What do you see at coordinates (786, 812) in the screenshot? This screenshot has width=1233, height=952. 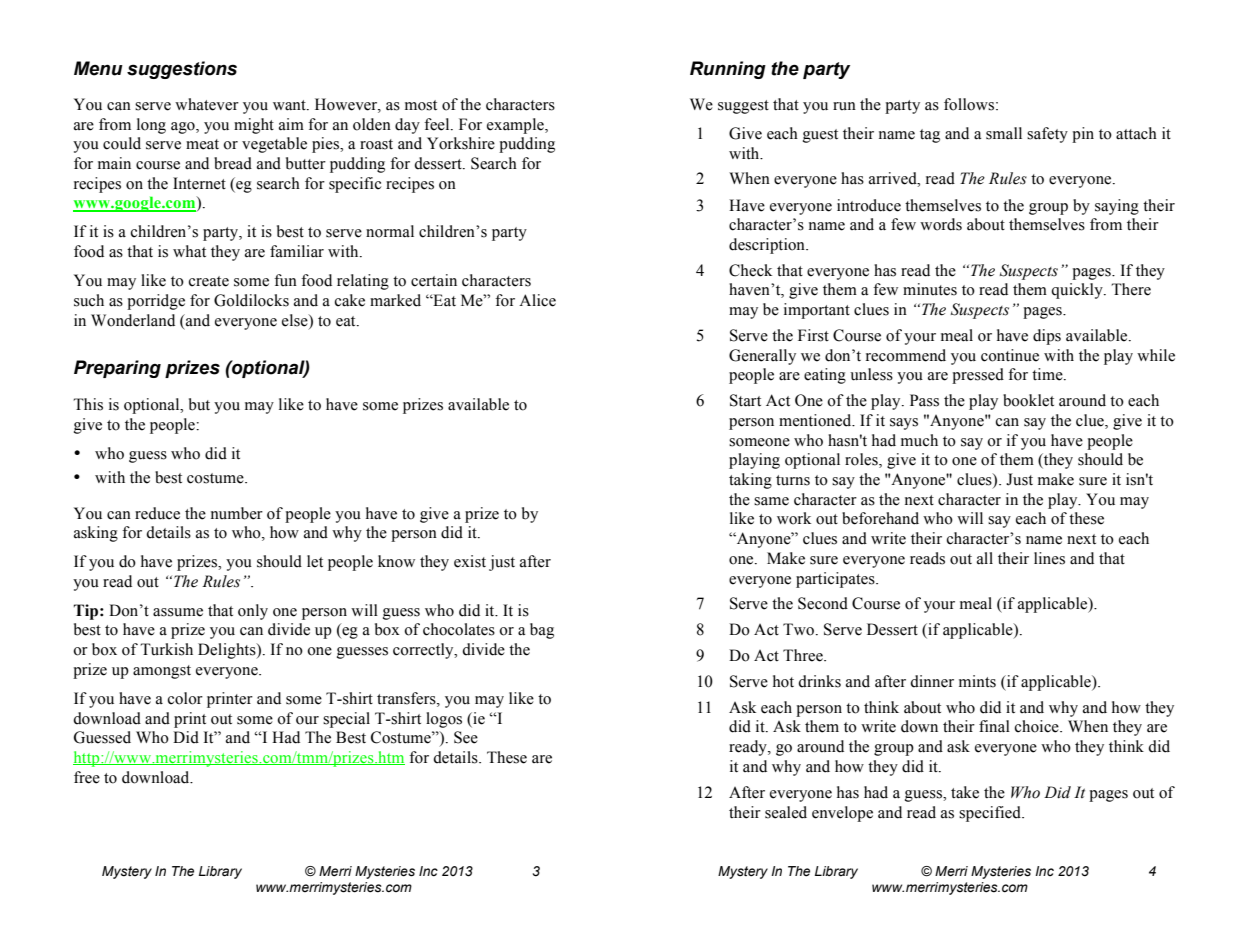 I see `sealed` at bounding box center [786, 812].
